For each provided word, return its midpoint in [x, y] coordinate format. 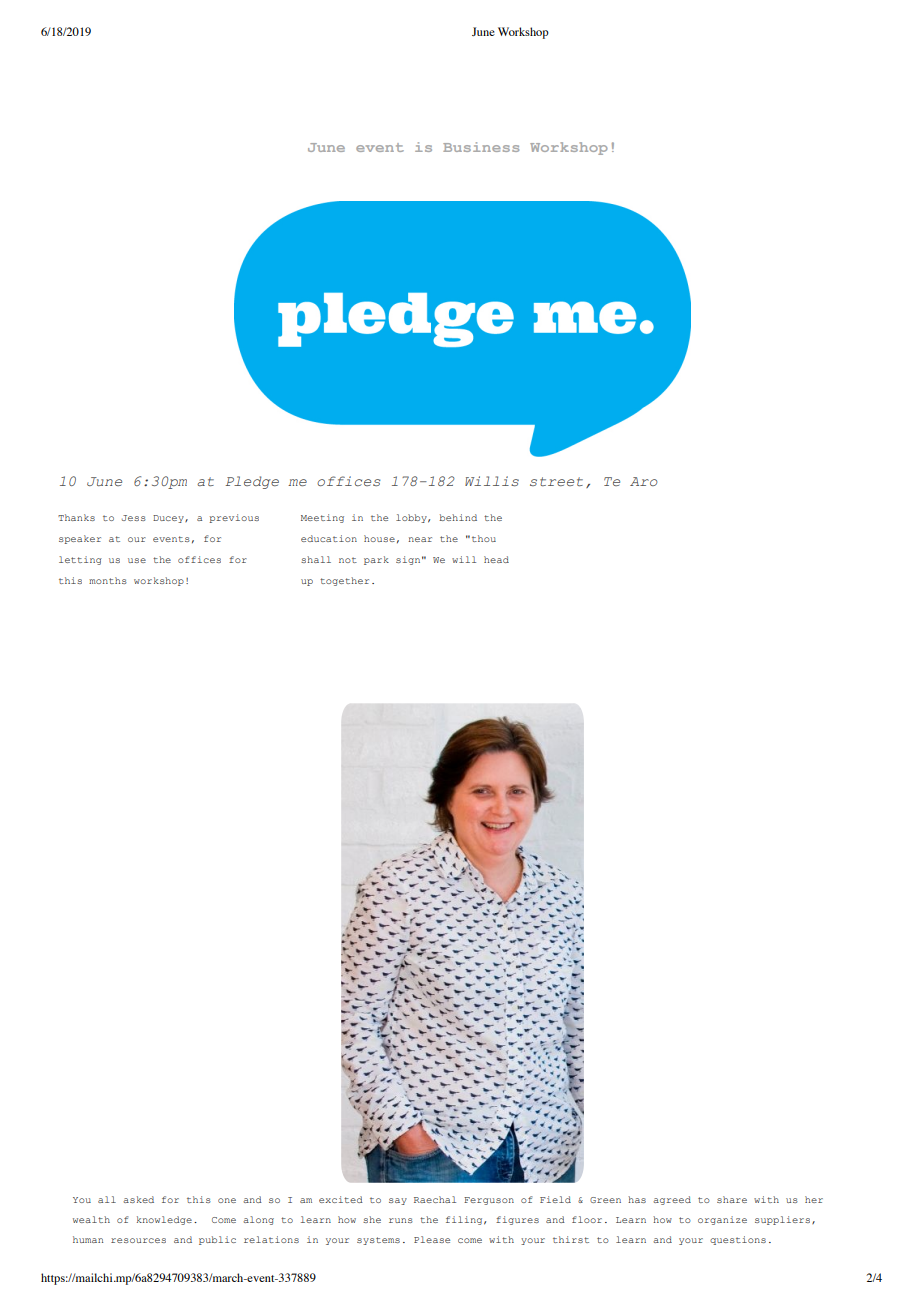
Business [481, 147]
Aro [644, 481]
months [108, 580]
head [496, 559]
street [556, 481]
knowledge [164, 1220]
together [344, 581]
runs [401, 1220]
